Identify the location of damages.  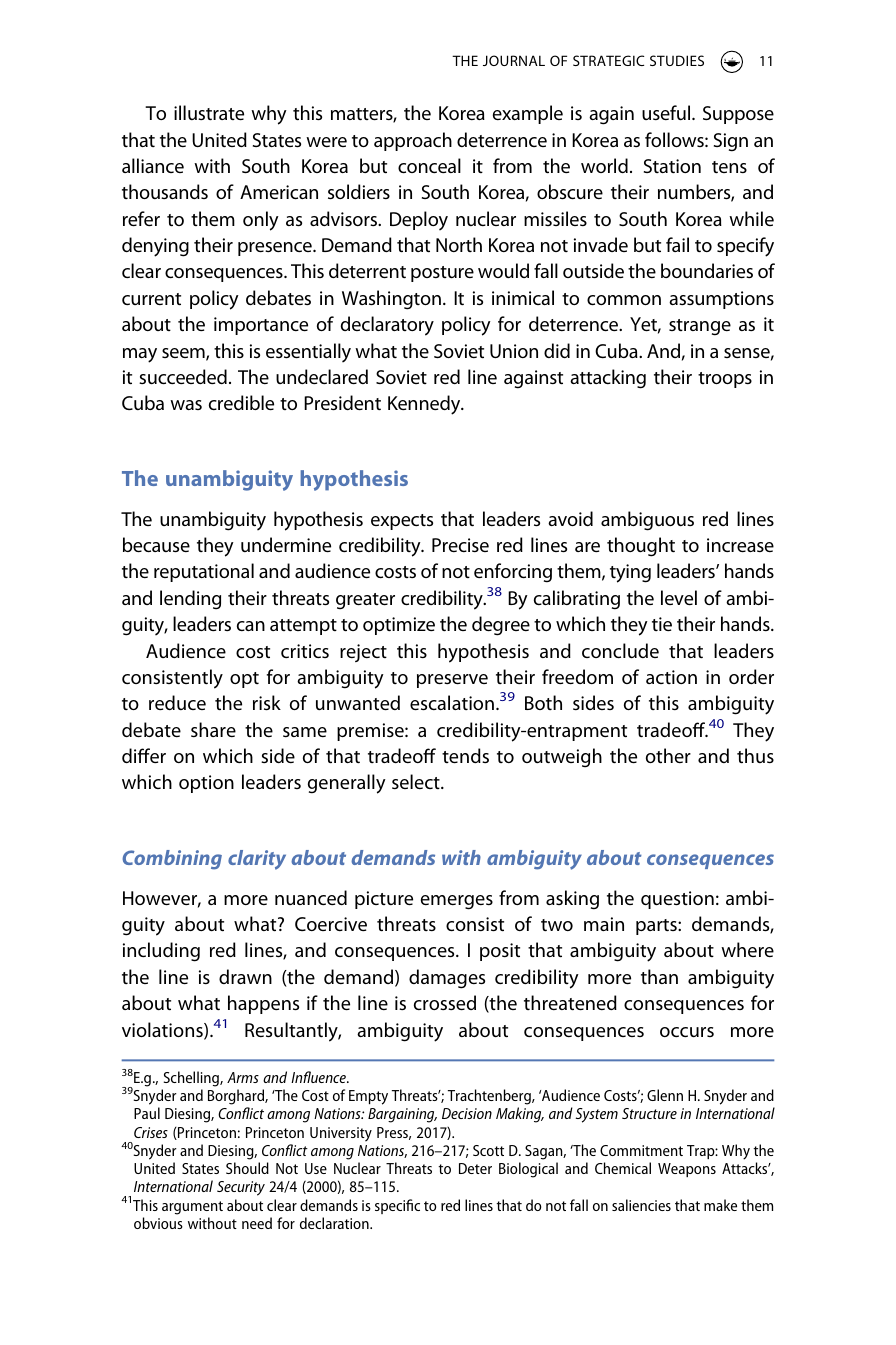
(447, 979).
